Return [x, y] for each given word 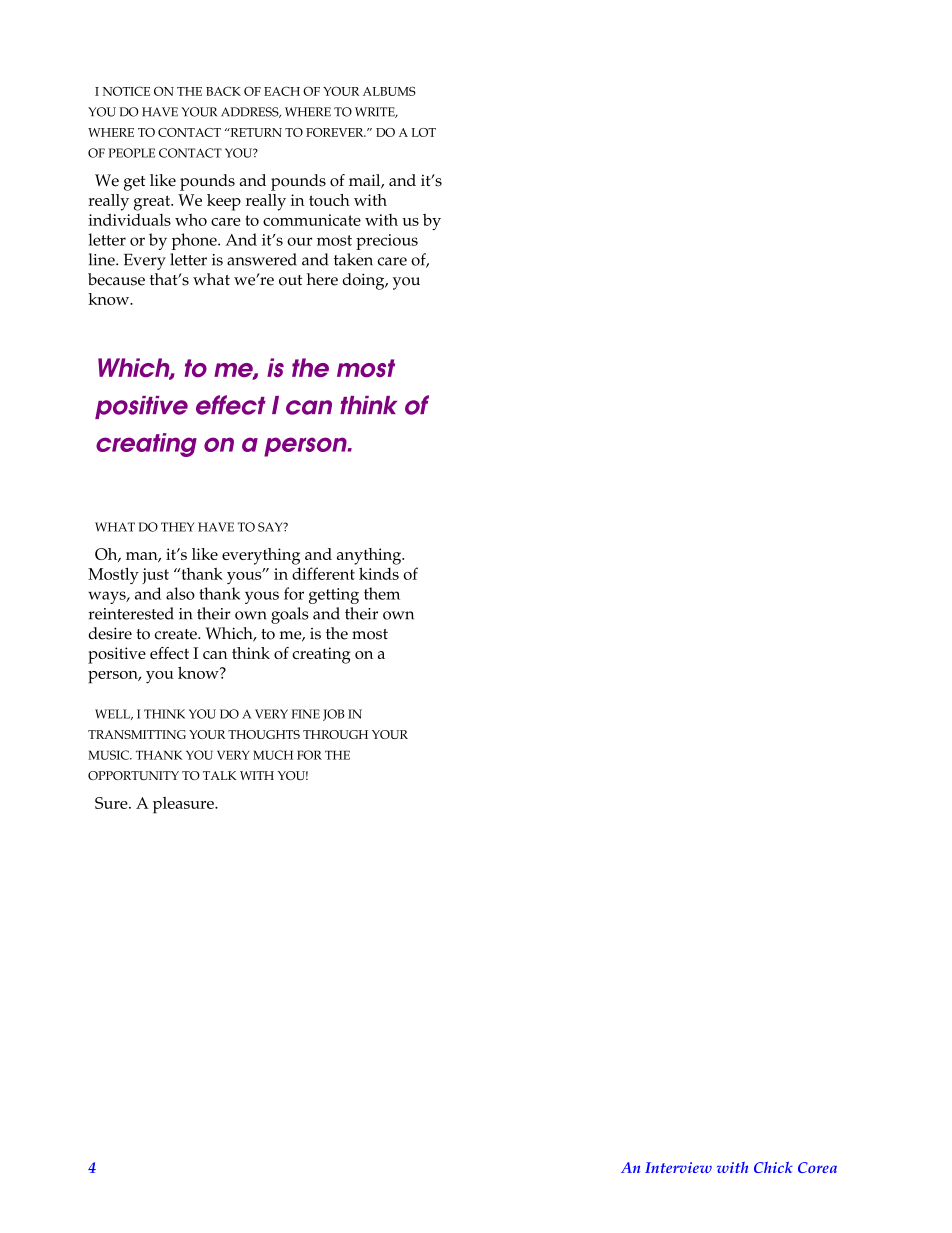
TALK [220, 775]
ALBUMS [389, 91]
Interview [678, 1167]
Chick [773, 1167]
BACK [223, 91]
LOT [423, 132]
